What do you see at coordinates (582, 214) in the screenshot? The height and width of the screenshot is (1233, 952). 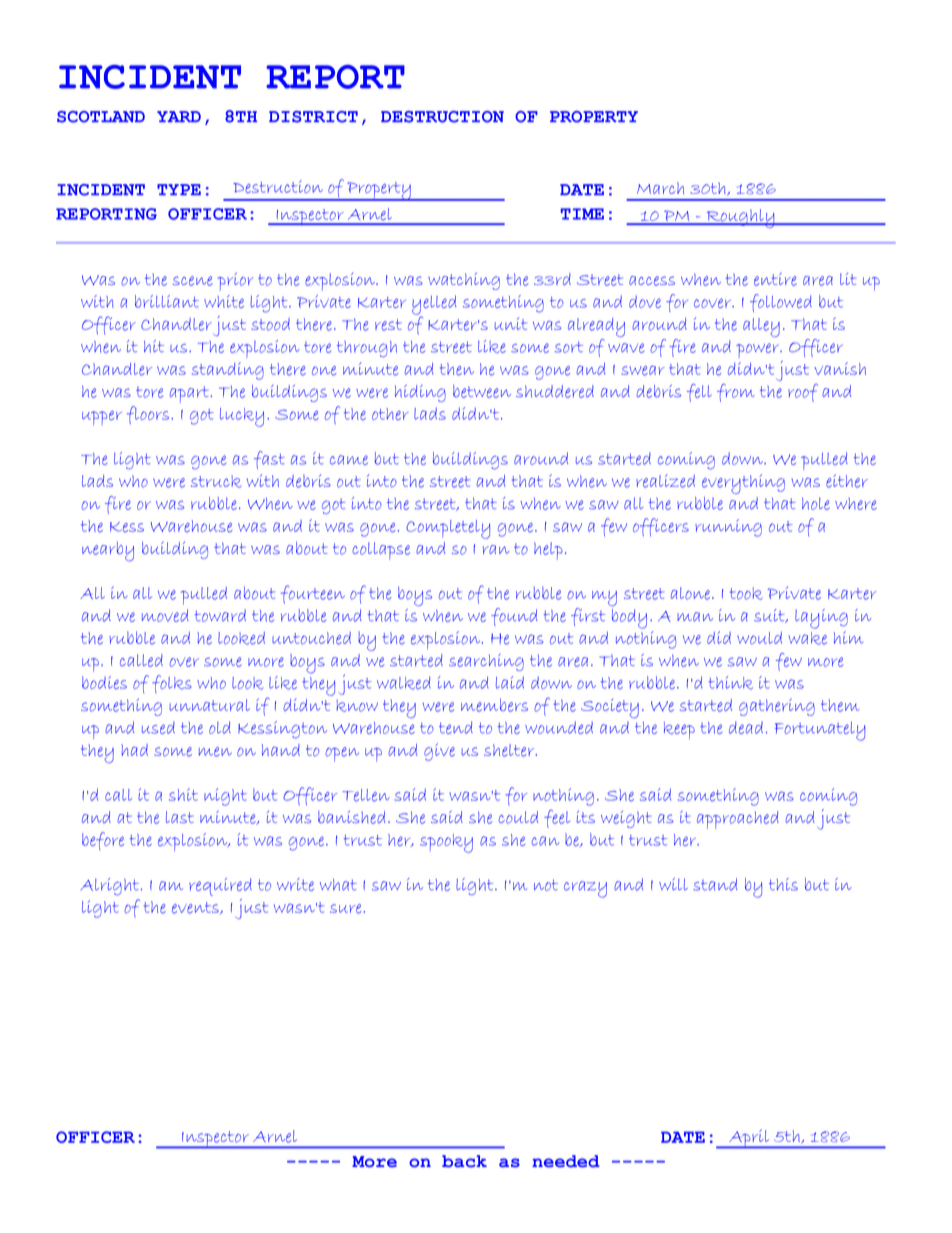 I see `TIME` at bounding box center [582, 214].
